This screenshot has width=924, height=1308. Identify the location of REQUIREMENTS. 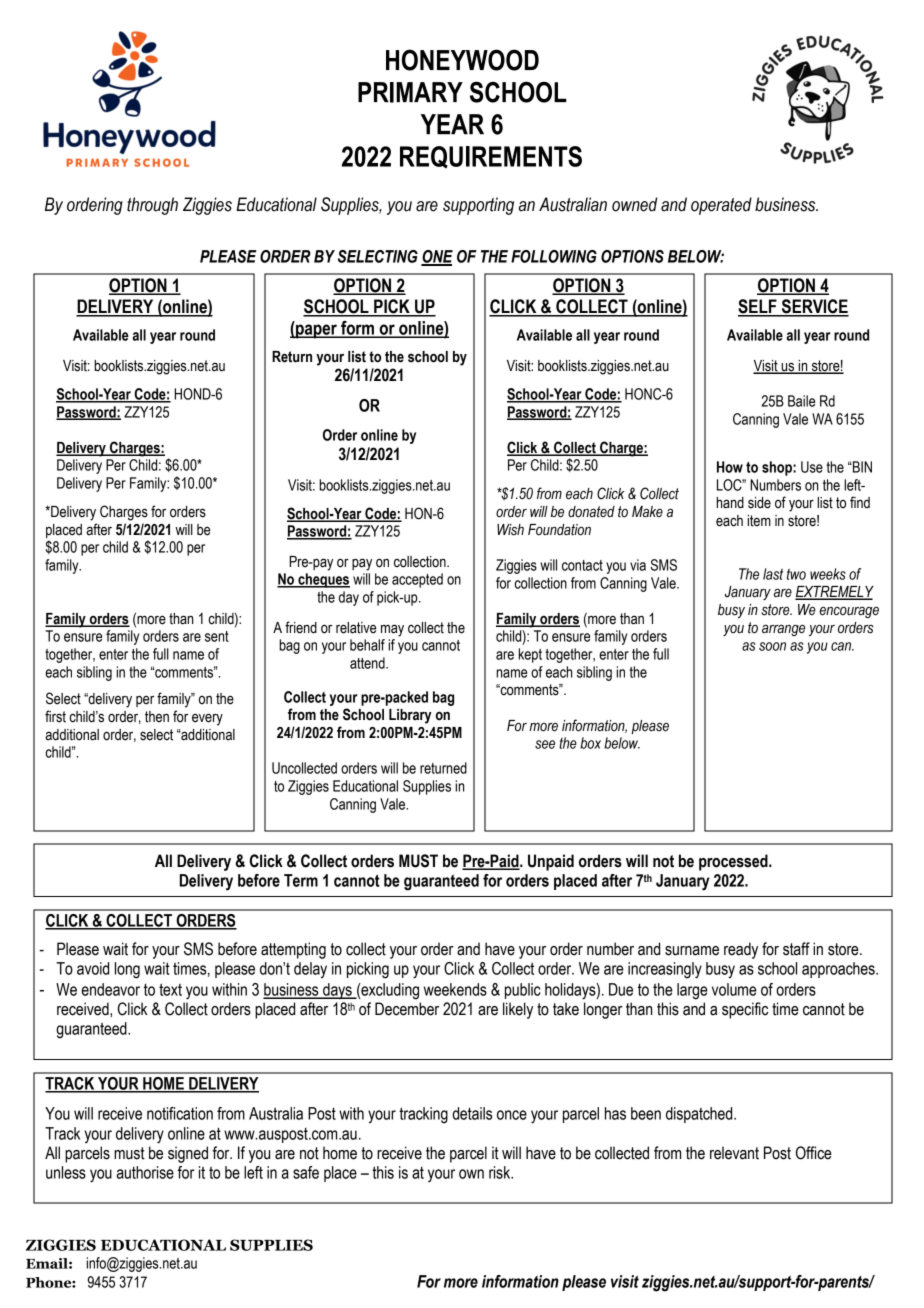
(491, 157).
